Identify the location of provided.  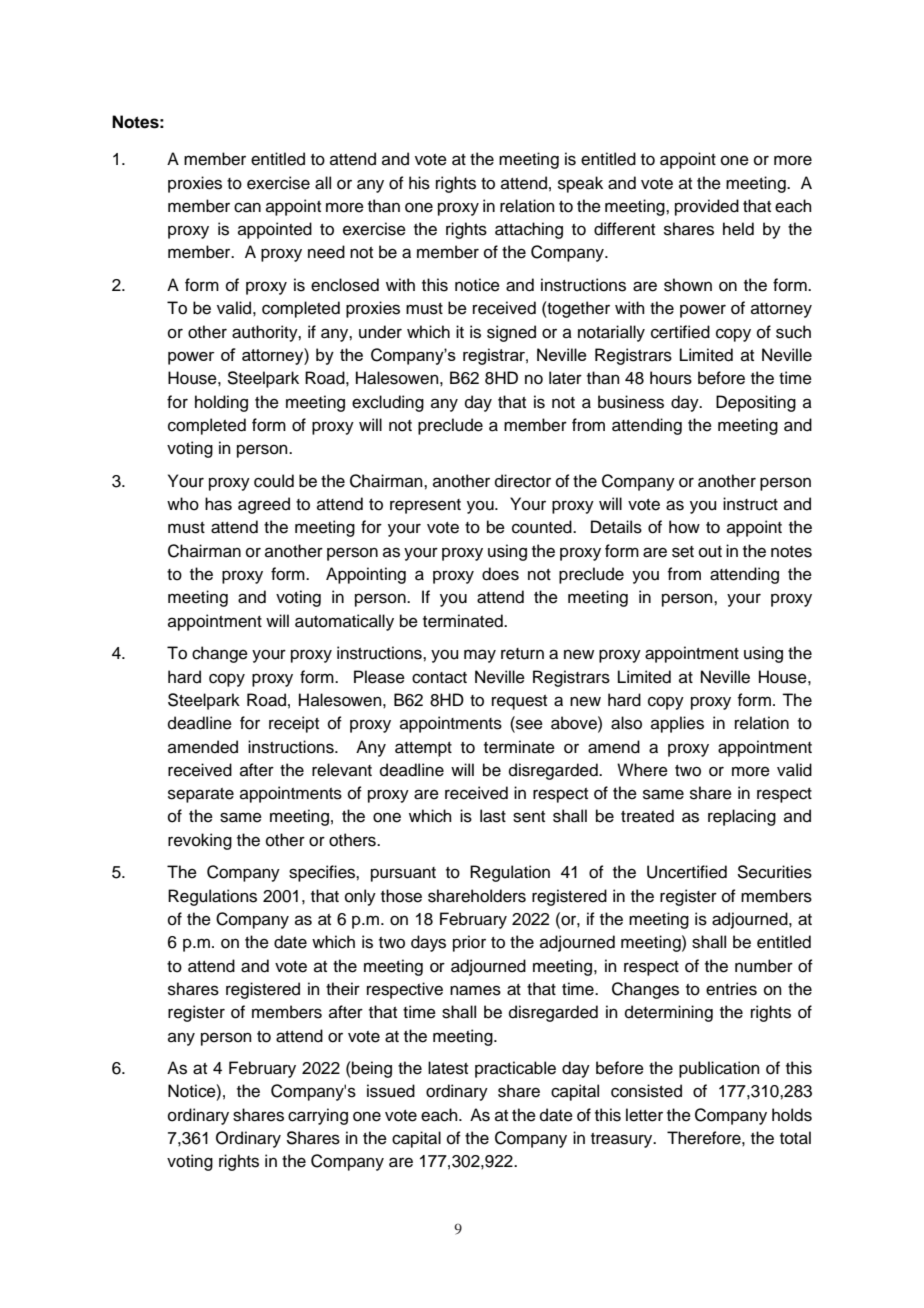
(707, 207).
